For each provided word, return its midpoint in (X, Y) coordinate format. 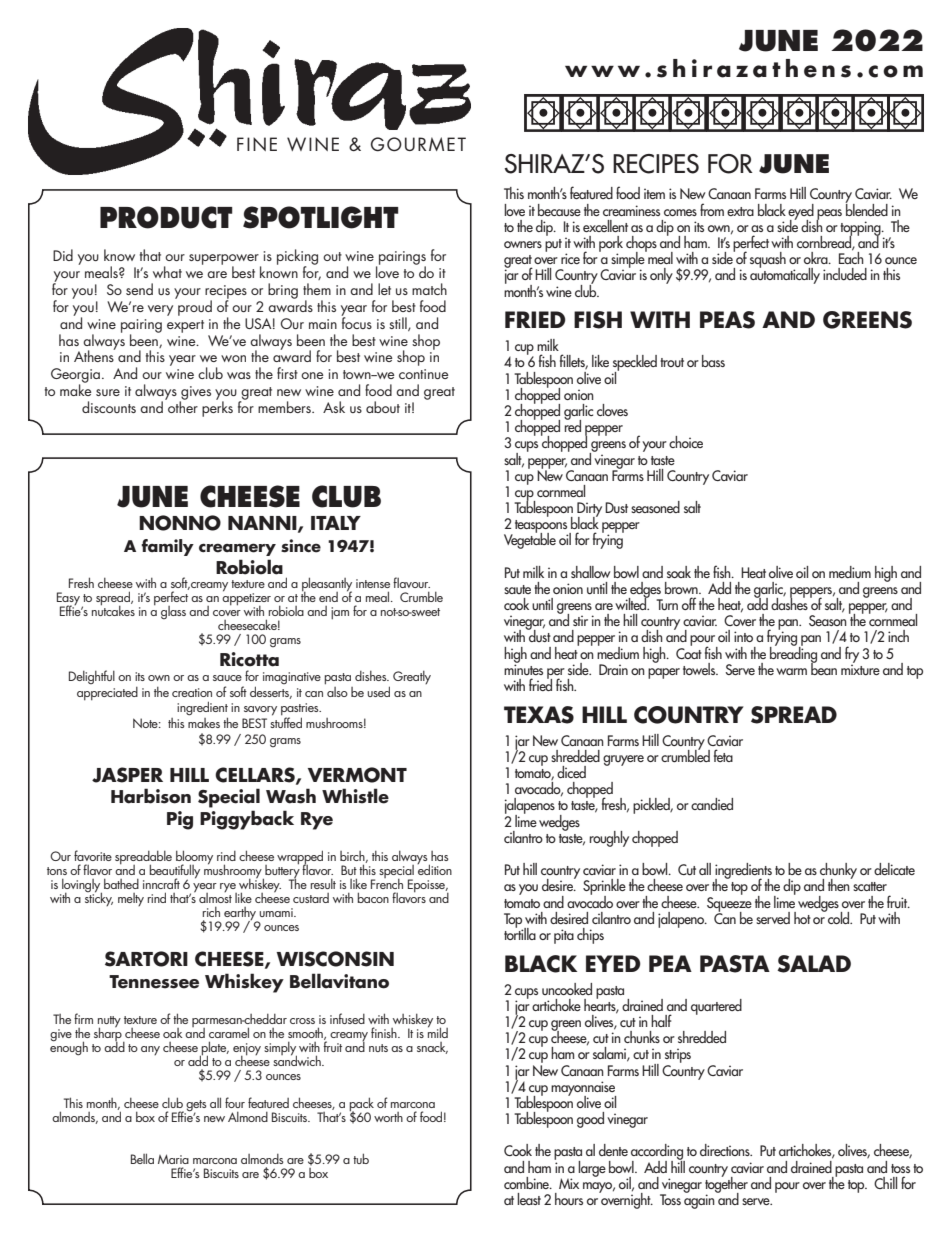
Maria (173, 1159)
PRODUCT (166, 217)
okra (817, 258)
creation (192, 692)
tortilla (520, 932)
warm (791, 671)
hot (802, 918)
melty (131, 899)
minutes (523, 668)
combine (527, 1183)
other (182, 406)
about (383, 407)
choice (686, 442)
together (726, 1184)
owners (523, 244)
